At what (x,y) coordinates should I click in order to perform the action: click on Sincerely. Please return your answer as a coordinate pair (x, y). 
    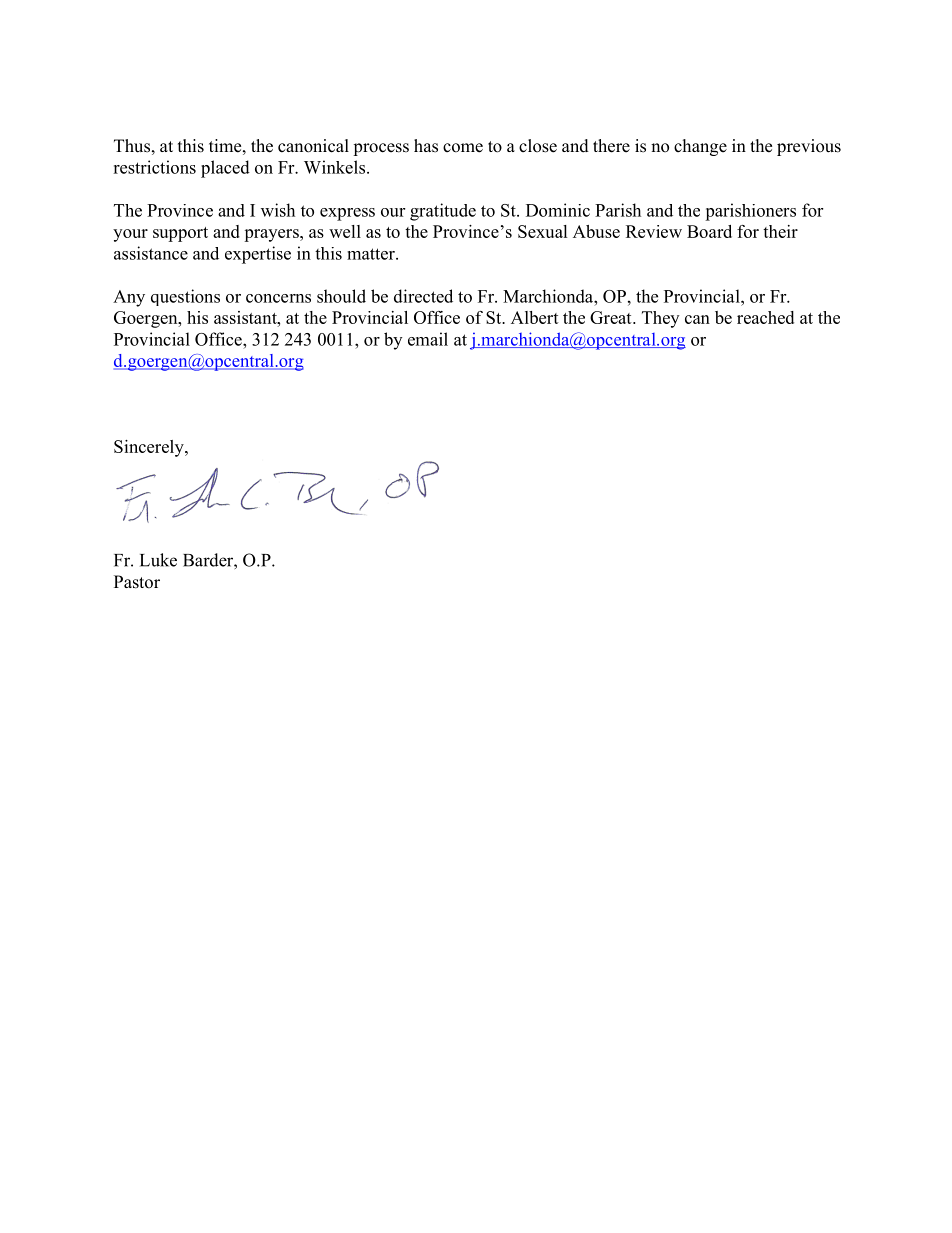
    Looking at the image, I should click on (150, 448).
